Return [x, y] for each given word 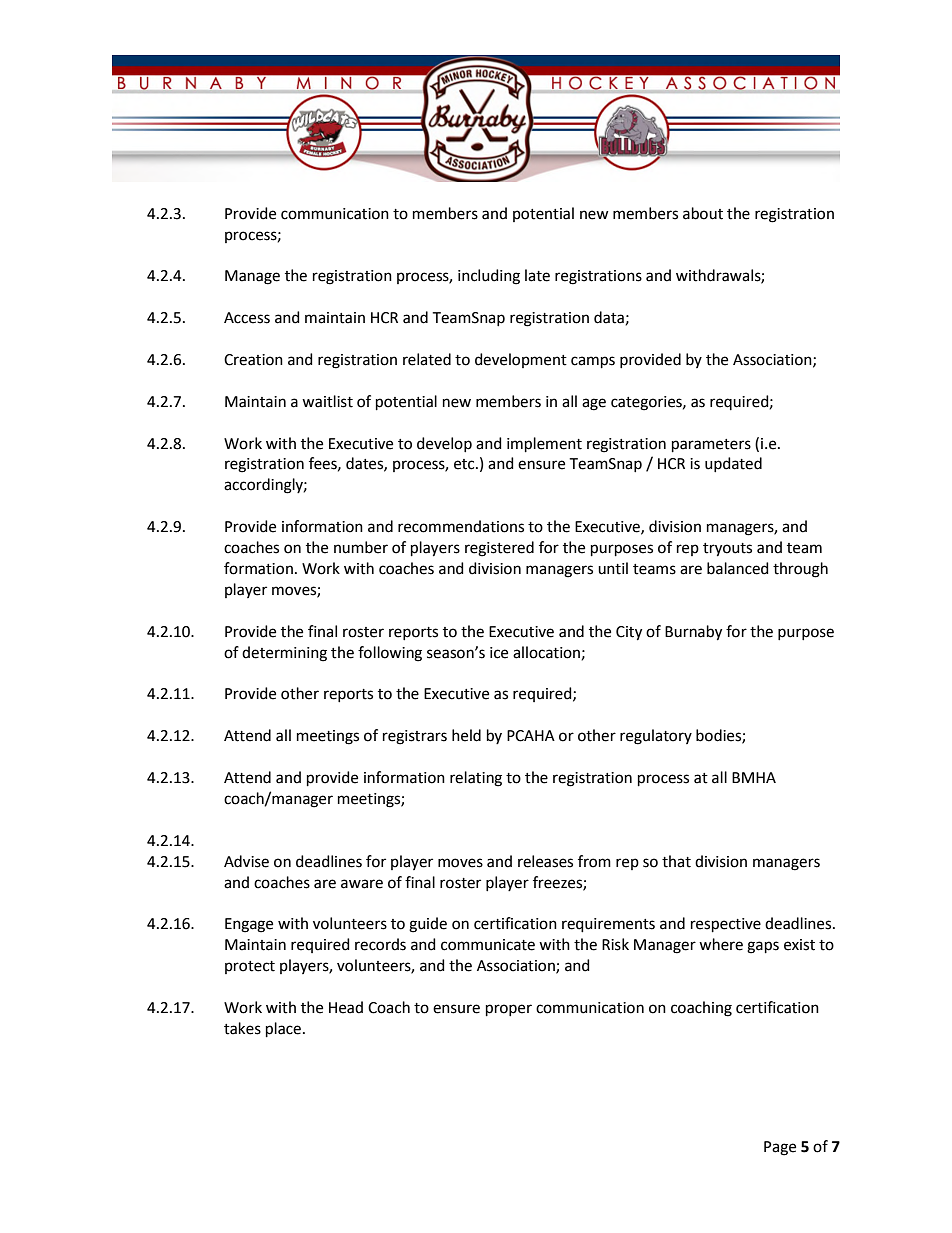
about [703, 213]
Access [247, 318]
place [283, 1029]
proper [509, 1010]
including [489, 277]
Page [780, 1148]
